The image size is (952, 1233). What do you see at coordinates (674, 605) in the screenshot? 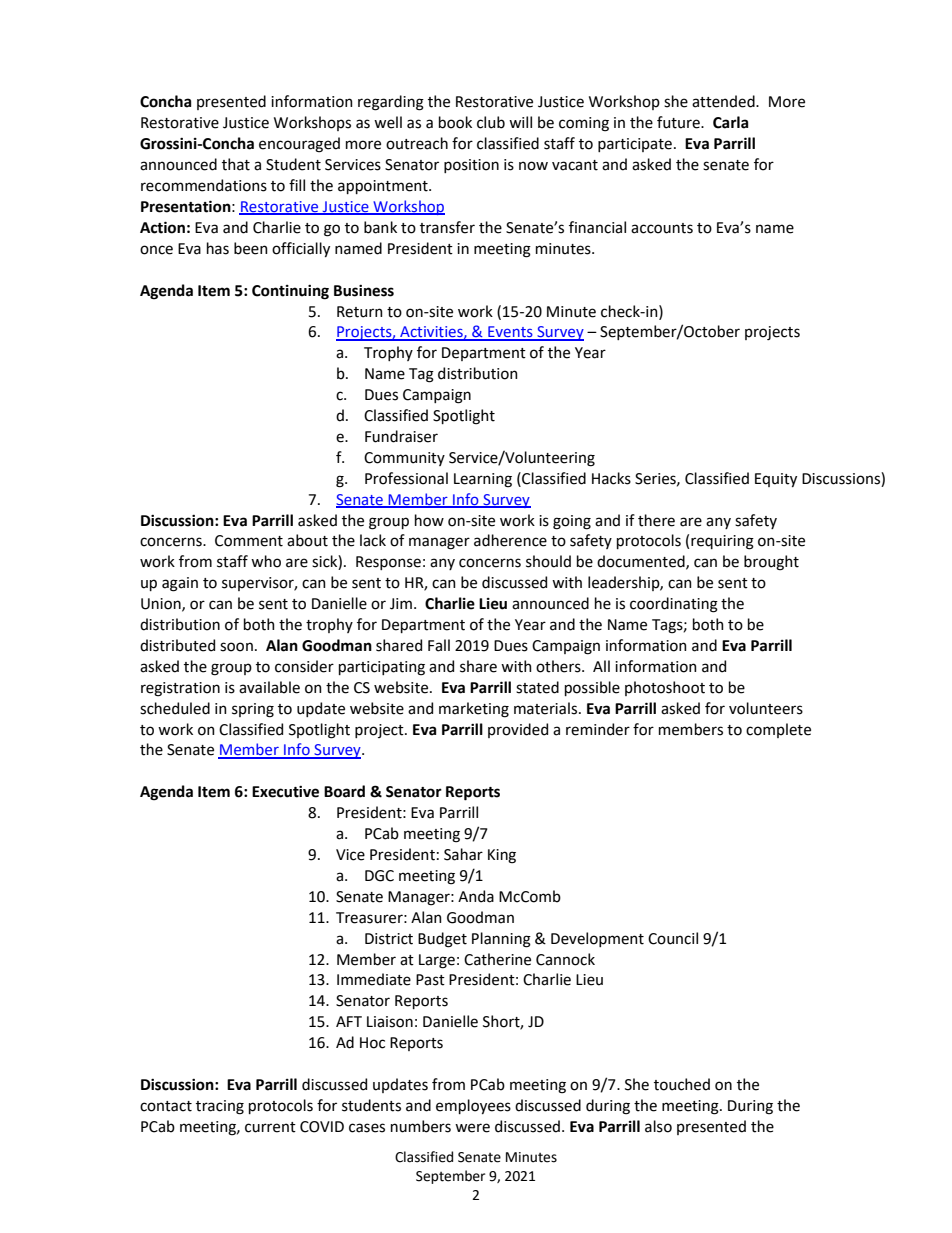
I see `coordinating` at bounding box center [674, 605].
